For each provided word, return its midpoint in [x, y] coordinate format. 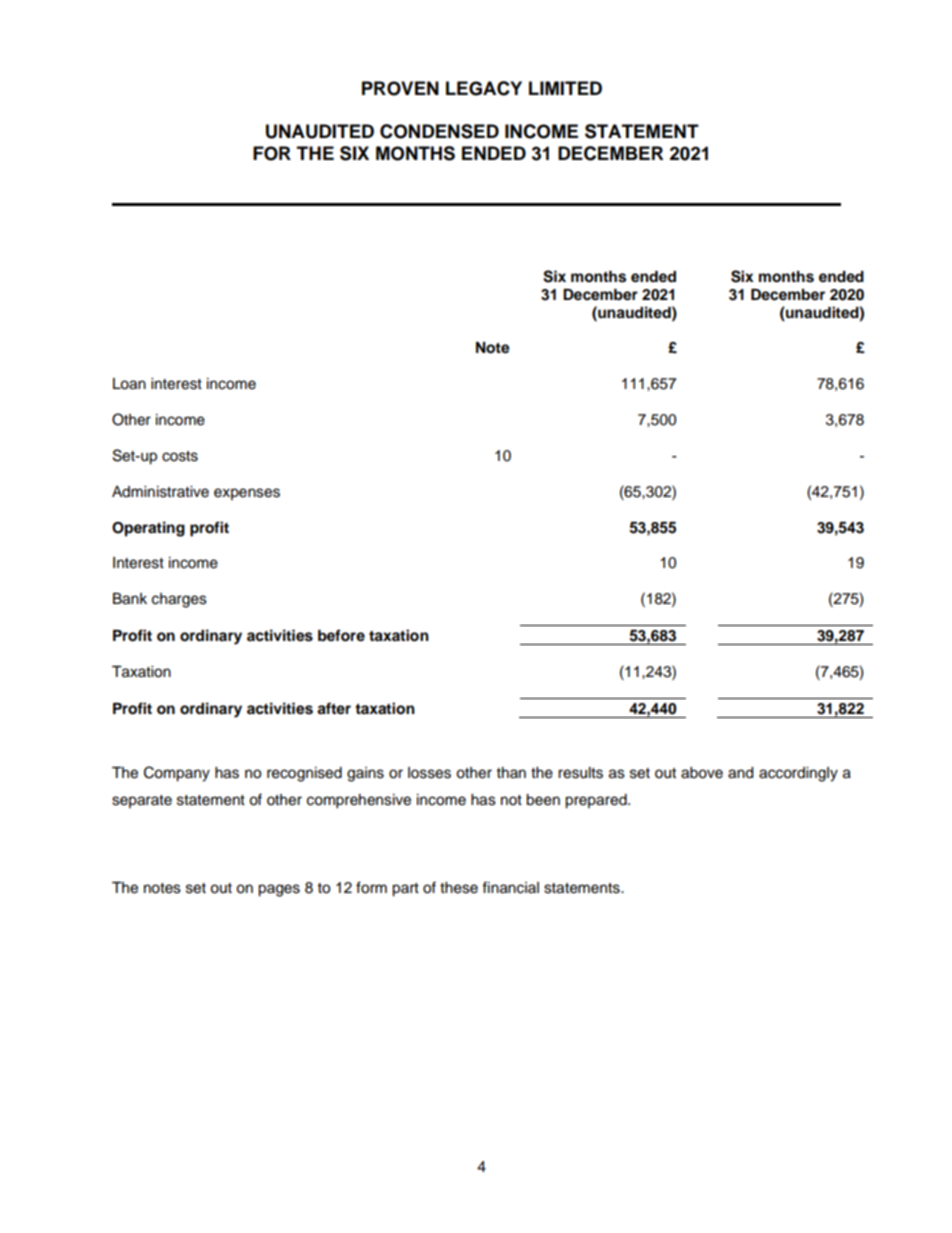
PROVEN [400, 88]
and [740, 773]
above [702, 773]
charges [179, 600]
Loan [129, 384]
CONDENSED [439, 131]
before [341, 635]
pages [279, 890]
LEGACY [484, 88]
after [334, 708]
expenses [247, 494]
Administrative [160, 492]
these [459, 888]
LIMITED [565, 88]
